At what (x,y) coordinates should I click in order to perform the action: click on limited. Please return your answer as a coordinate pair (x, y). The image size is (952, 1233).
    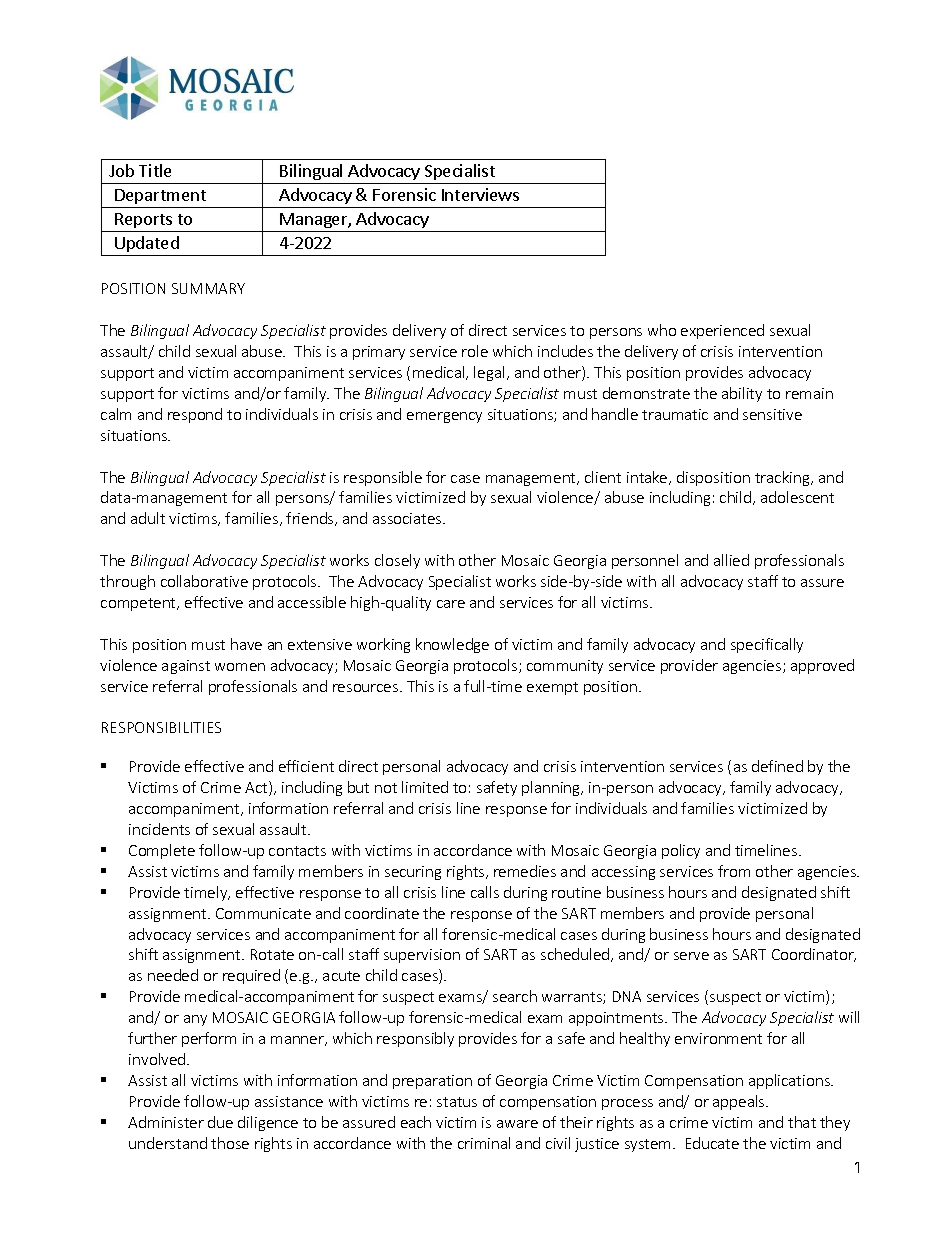
    Looking at the image, I should click on (425, 787).
